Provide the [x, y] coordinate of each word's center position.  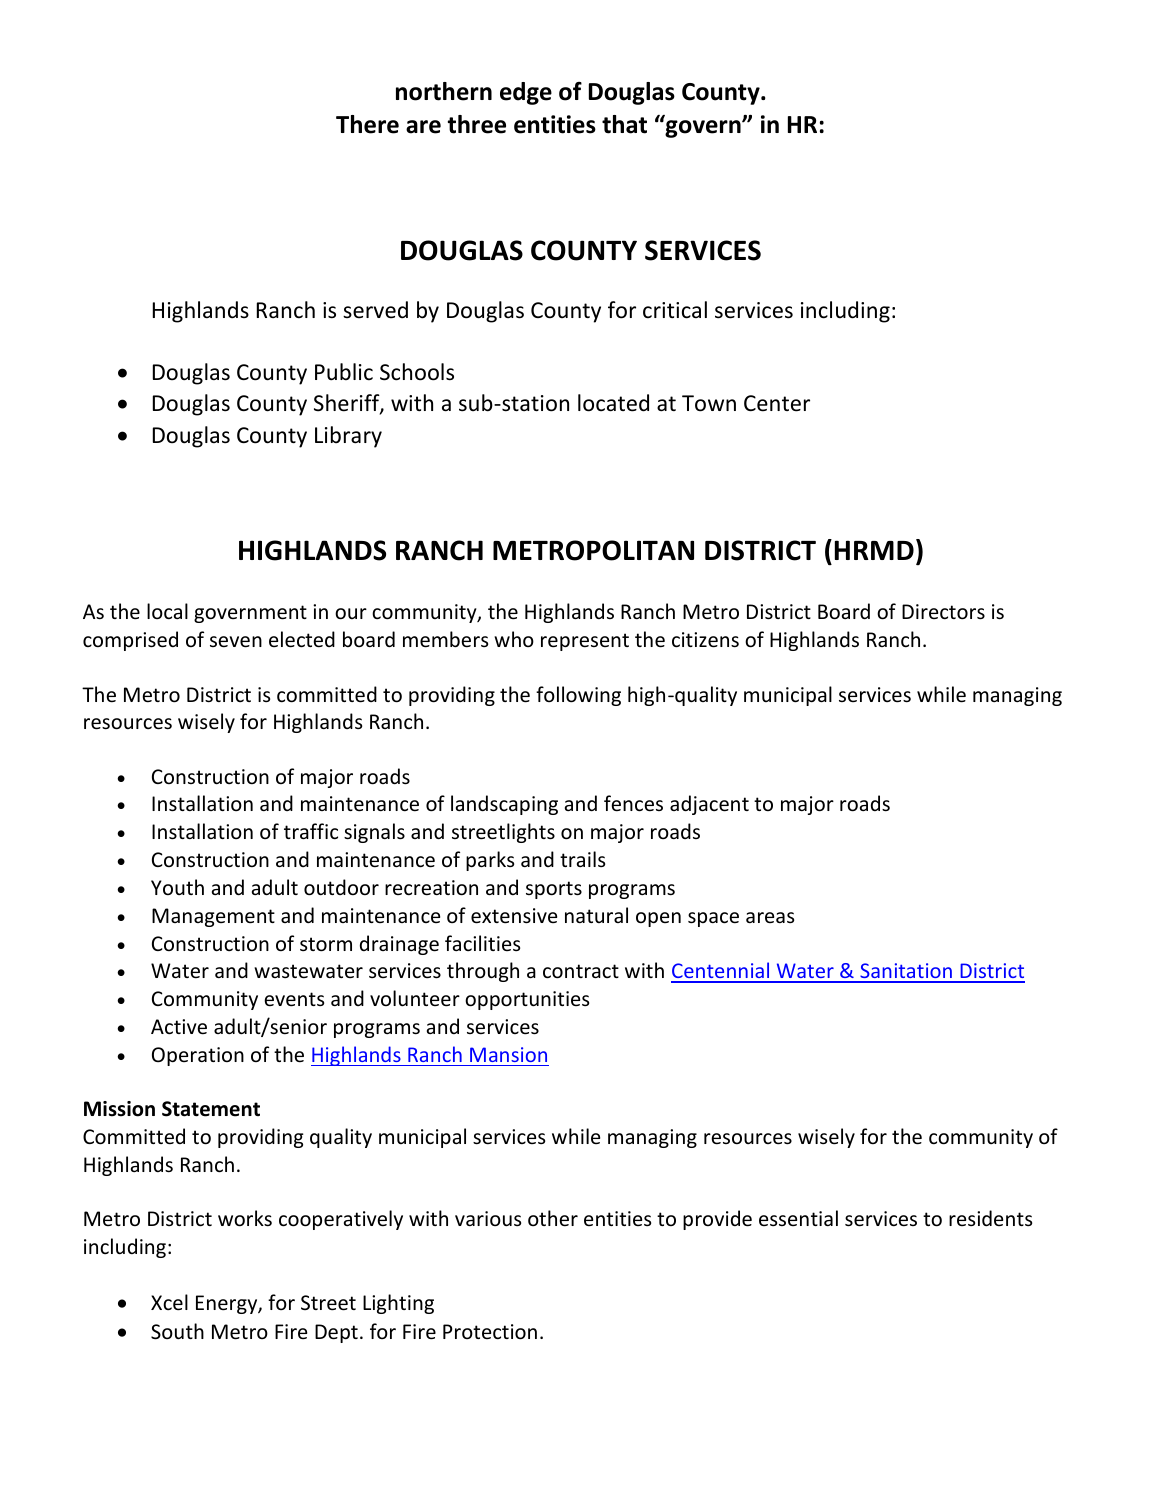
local [167, 611]
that [624, 124]
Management [213, 917]
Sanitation [906, 972]
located [613, 403]
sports [554, 890]
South [177, 1331]
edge [526, 93]
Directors [943, 612]
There [367, 124]
